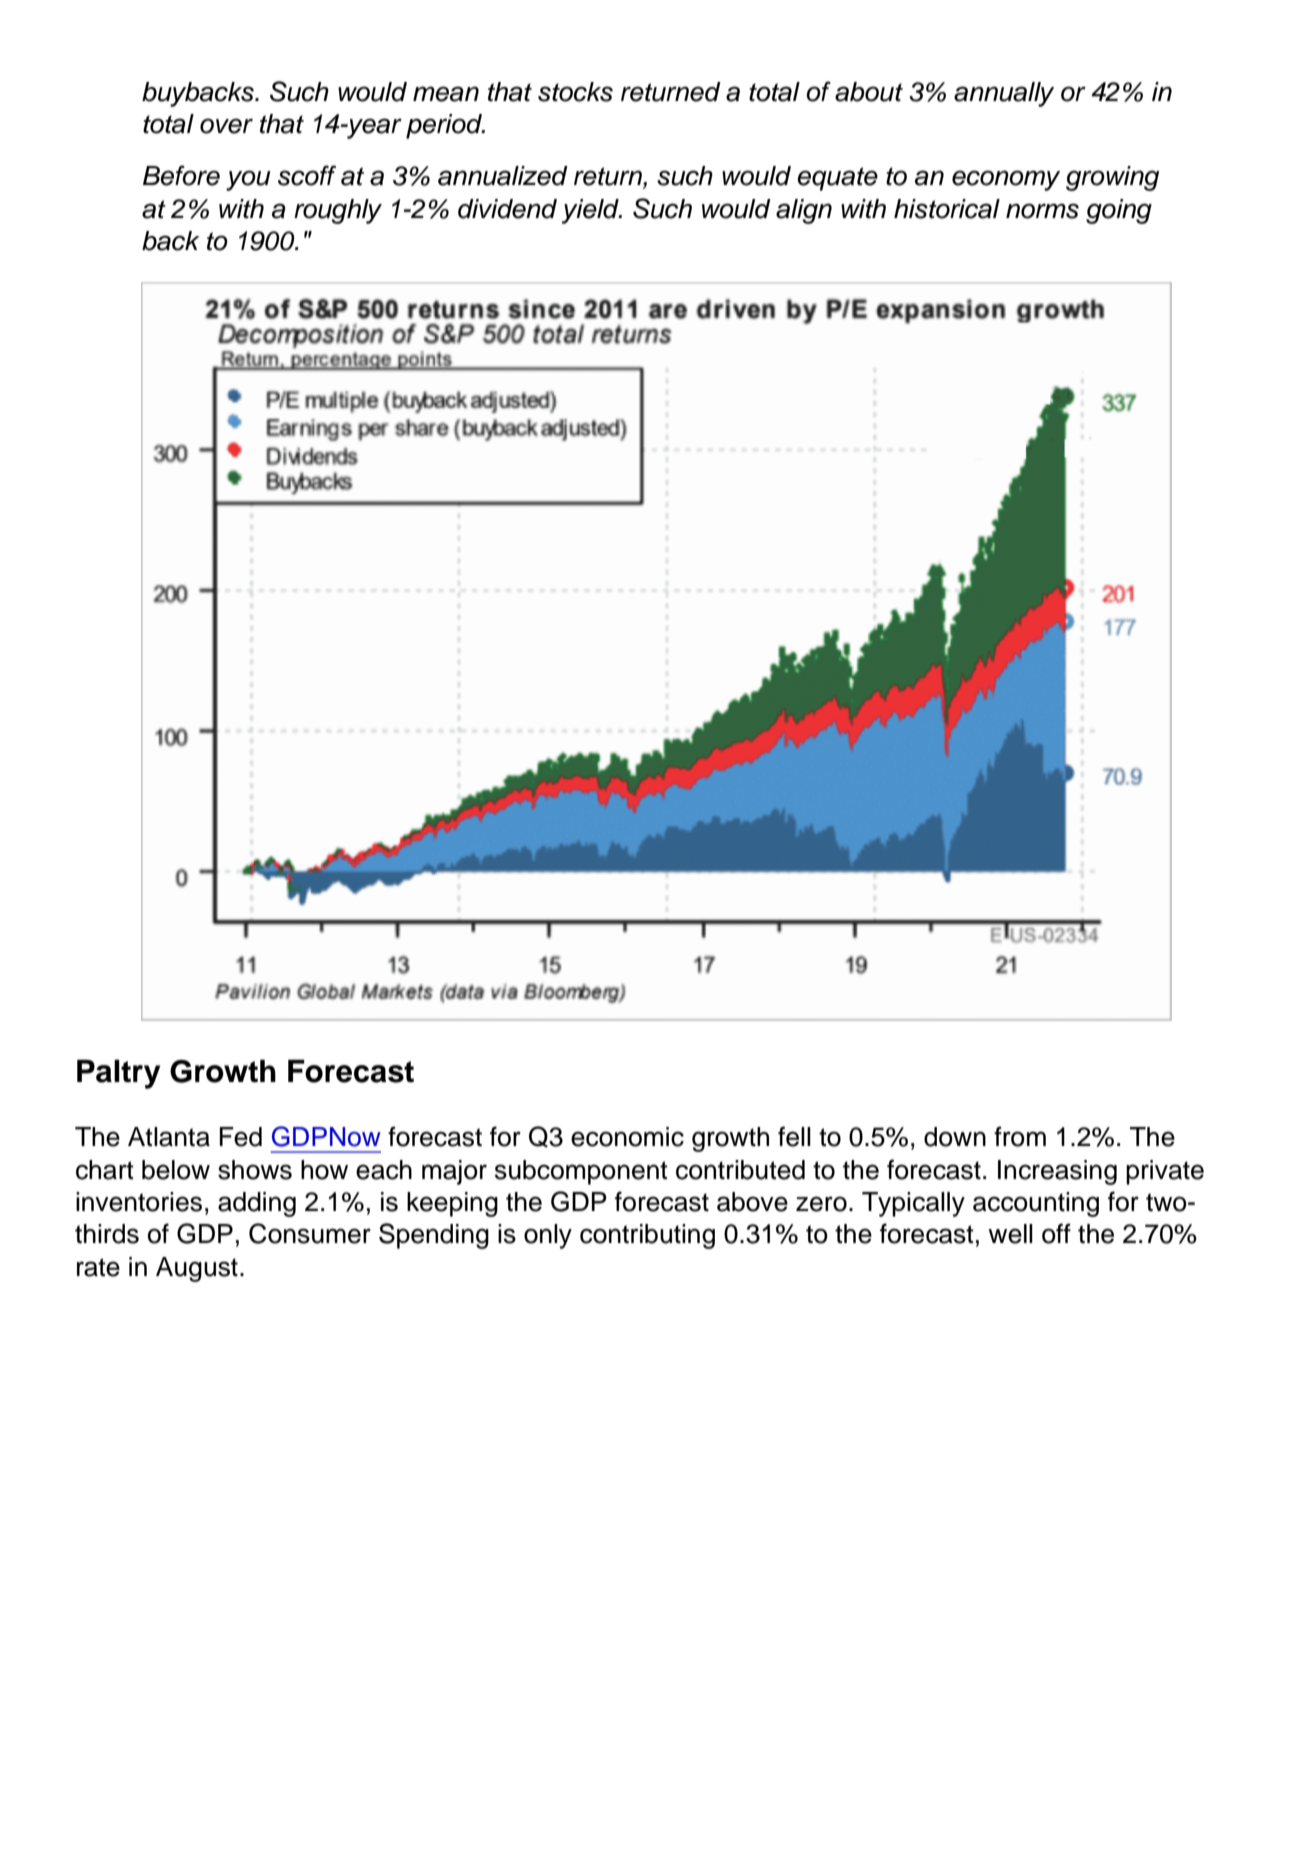  What do you see at coordinates (118, 1074) in the document?
I see `Paltry` at bounding box center [118, 1074].
